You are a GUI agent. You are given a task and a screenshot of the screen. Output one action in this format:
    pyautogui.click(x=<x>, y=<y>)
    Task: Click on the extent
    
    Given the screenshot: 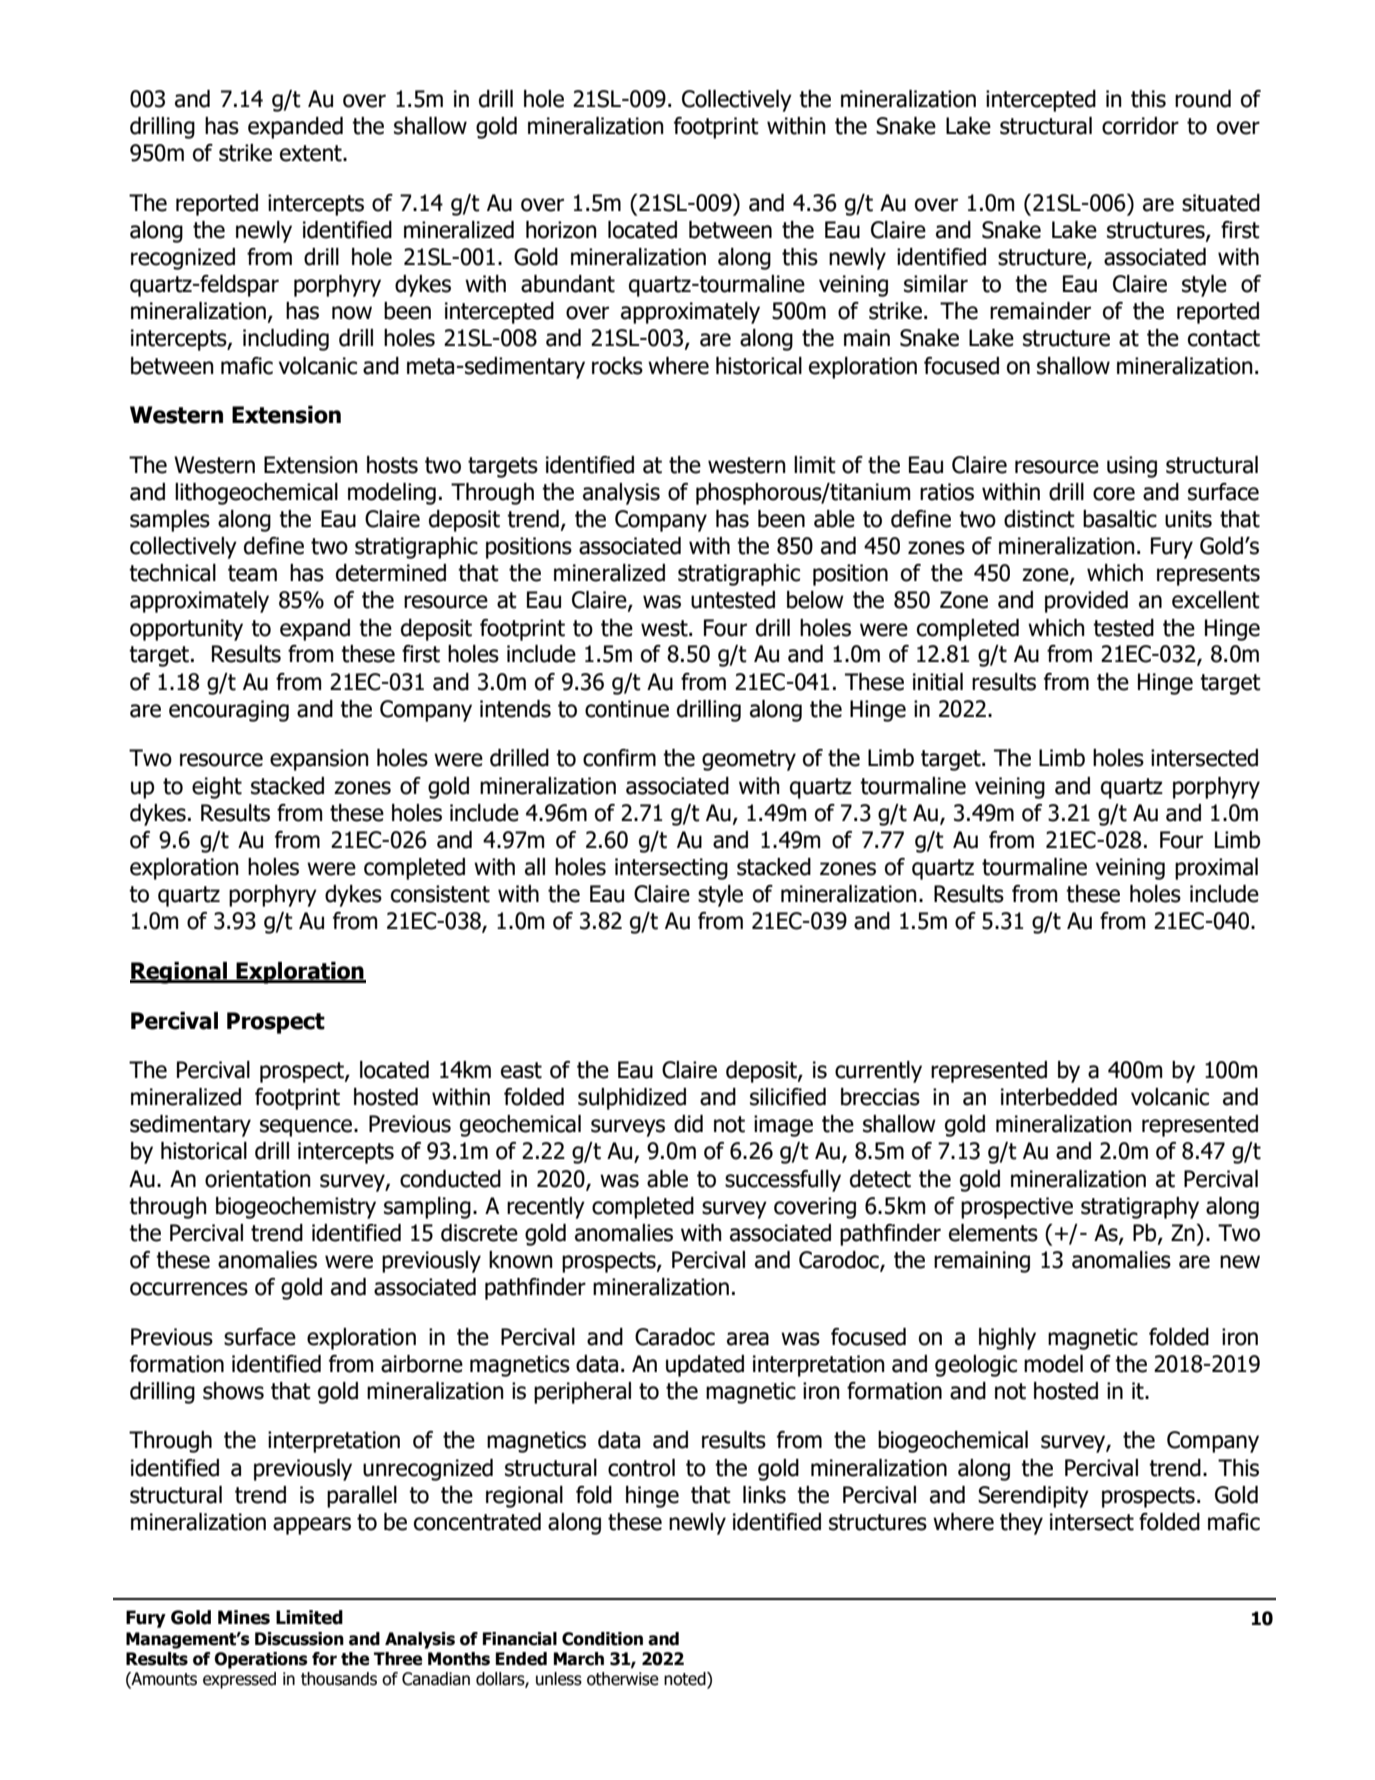 What is the action you would take?
    pyautogui.click(x=312, y=153)
